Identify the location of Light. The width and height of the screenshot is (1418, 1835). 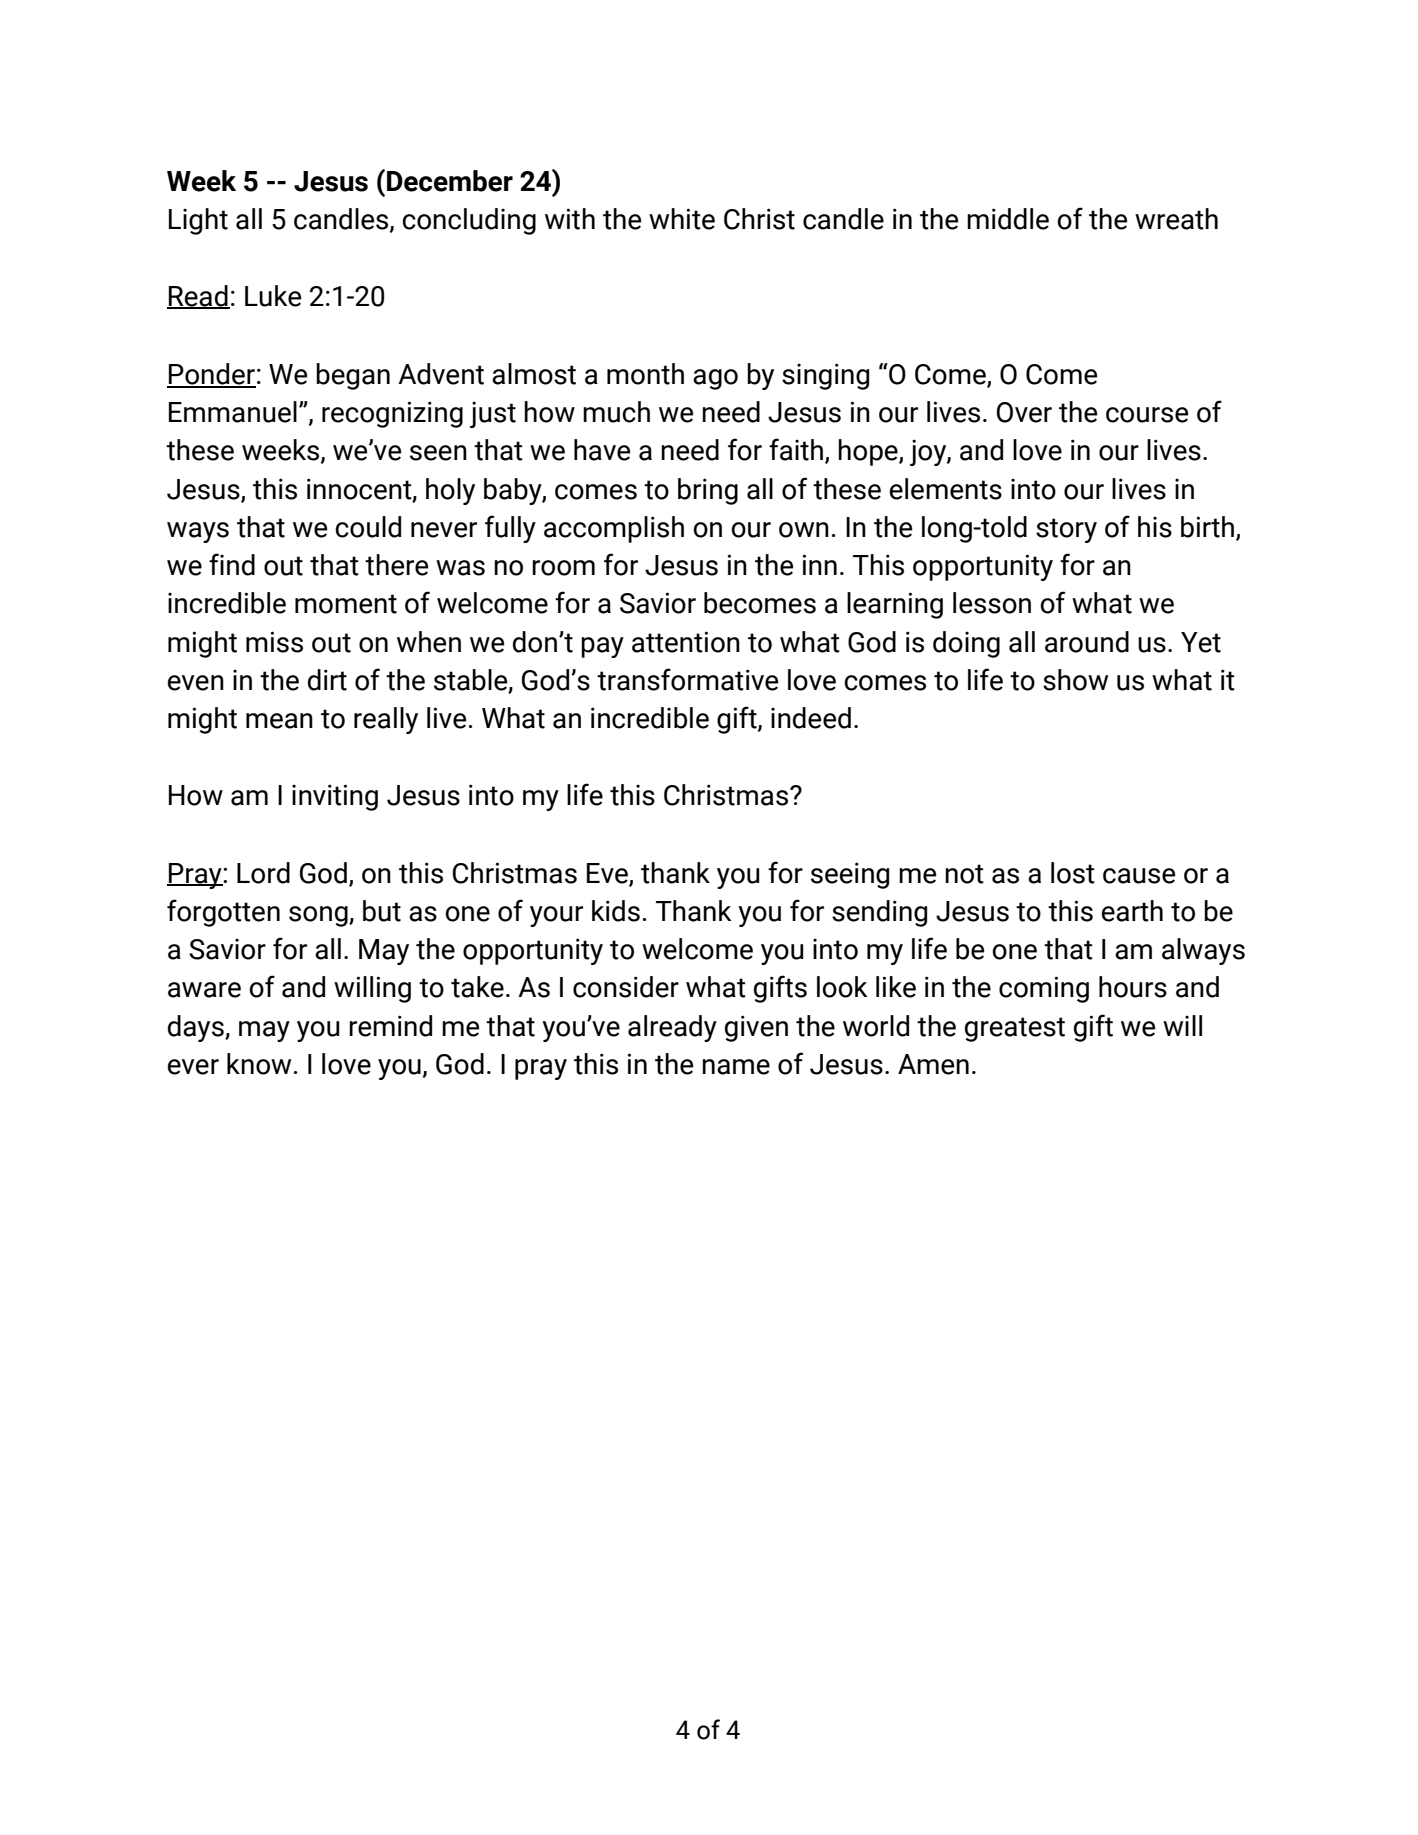
(198, 221).
